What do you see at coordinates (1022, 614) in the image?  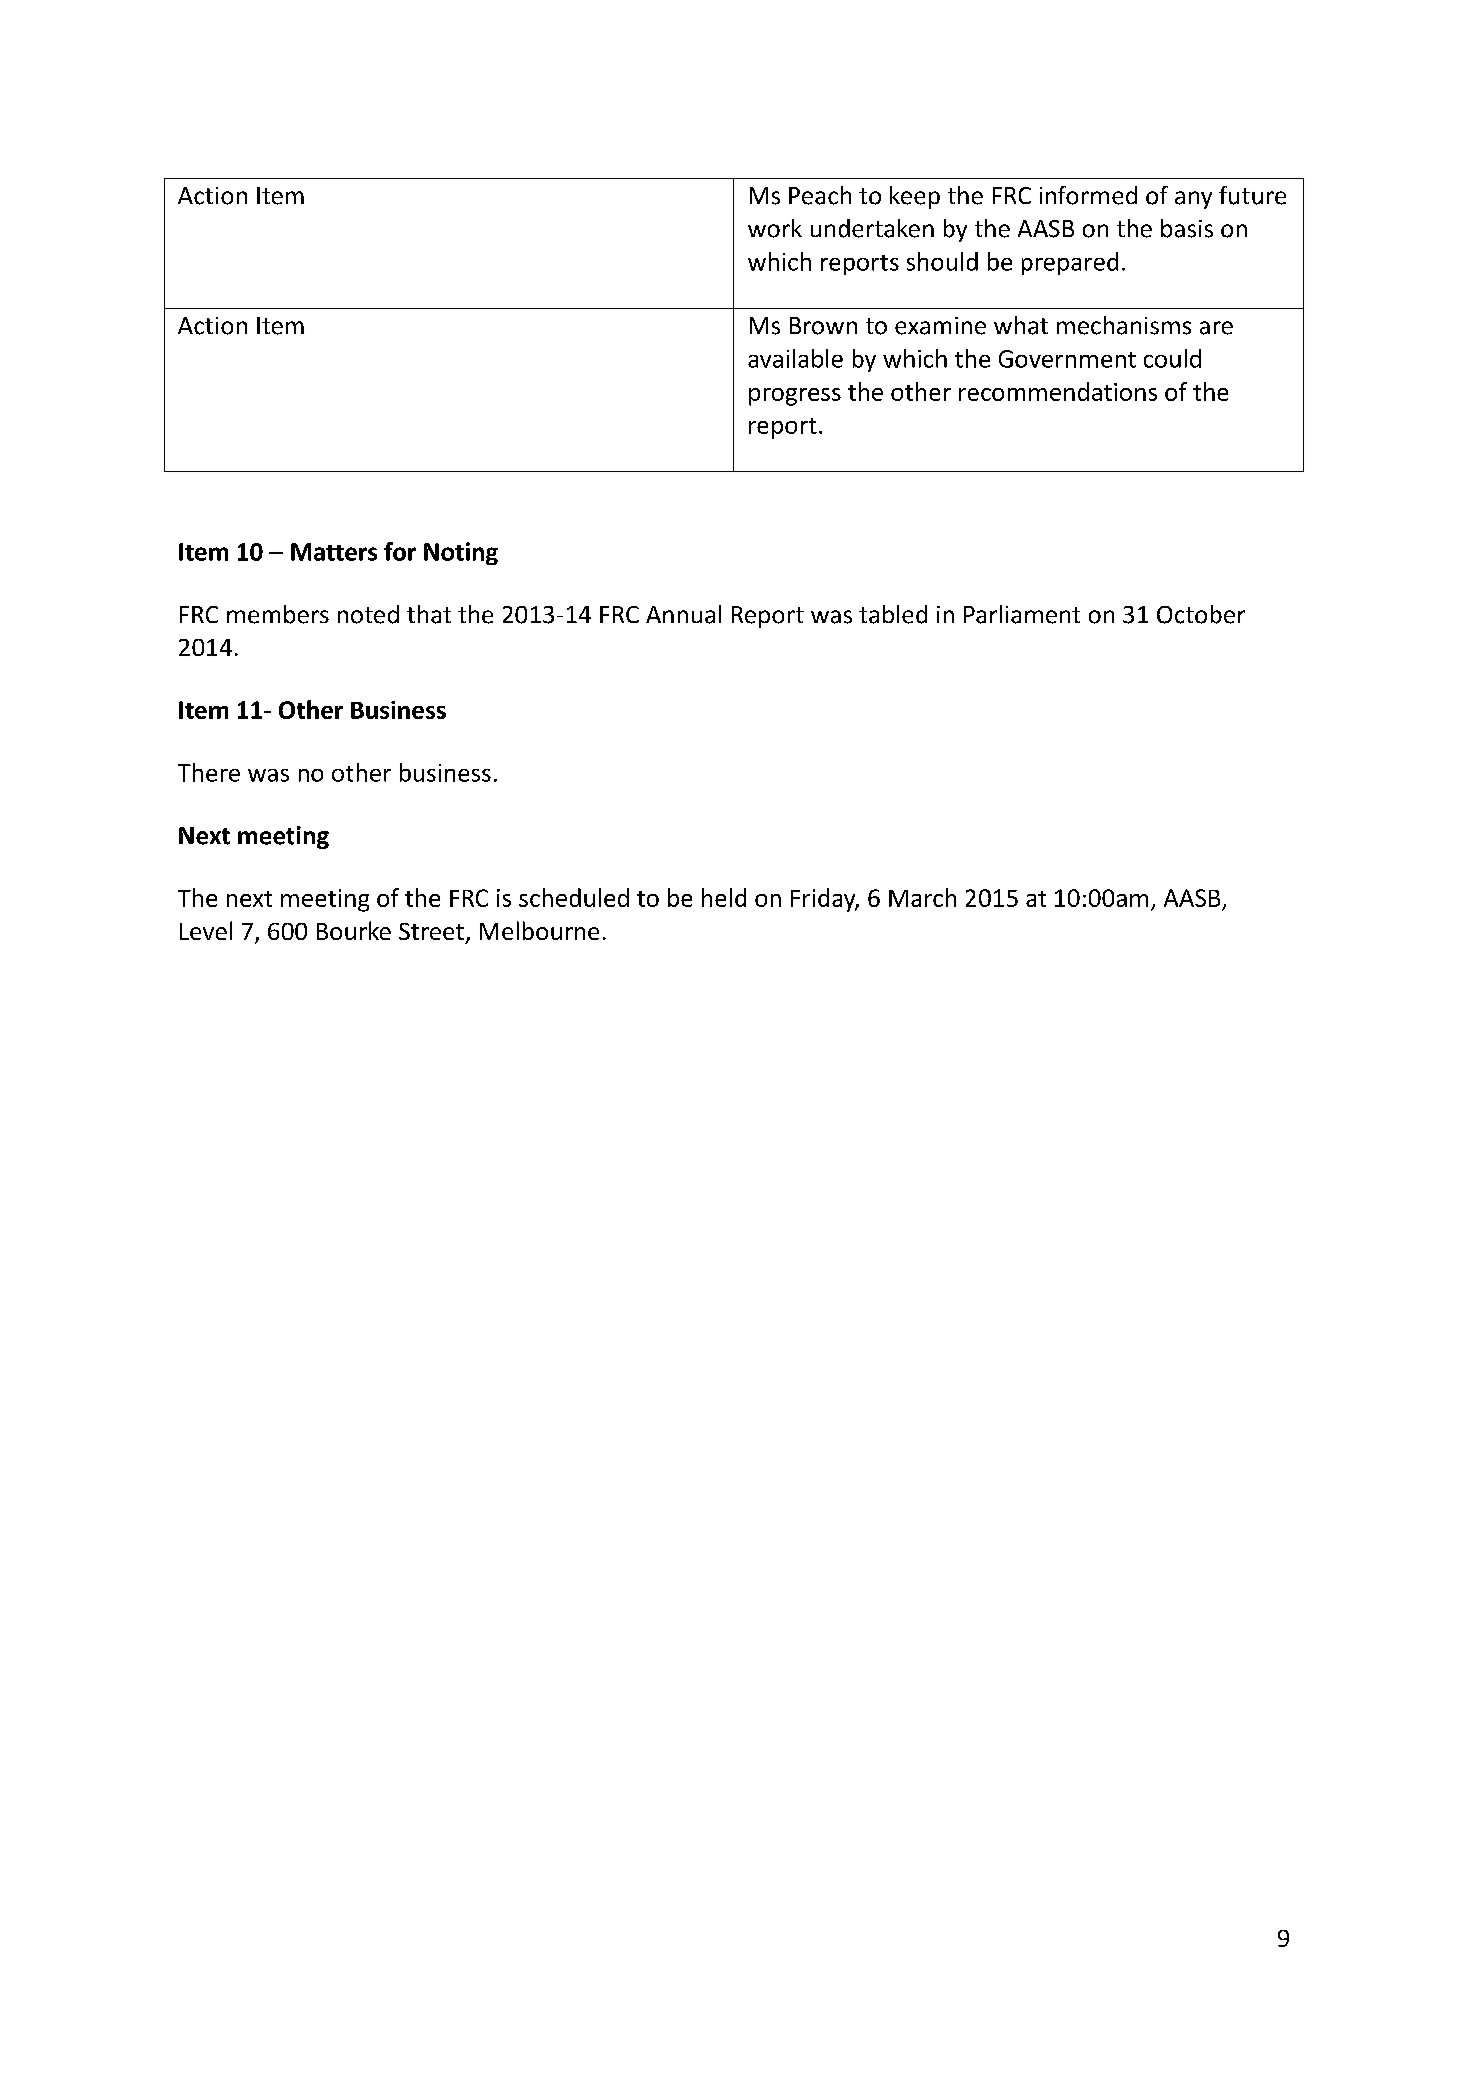 I see `Parliament` at bounding box center [1022, 614].
